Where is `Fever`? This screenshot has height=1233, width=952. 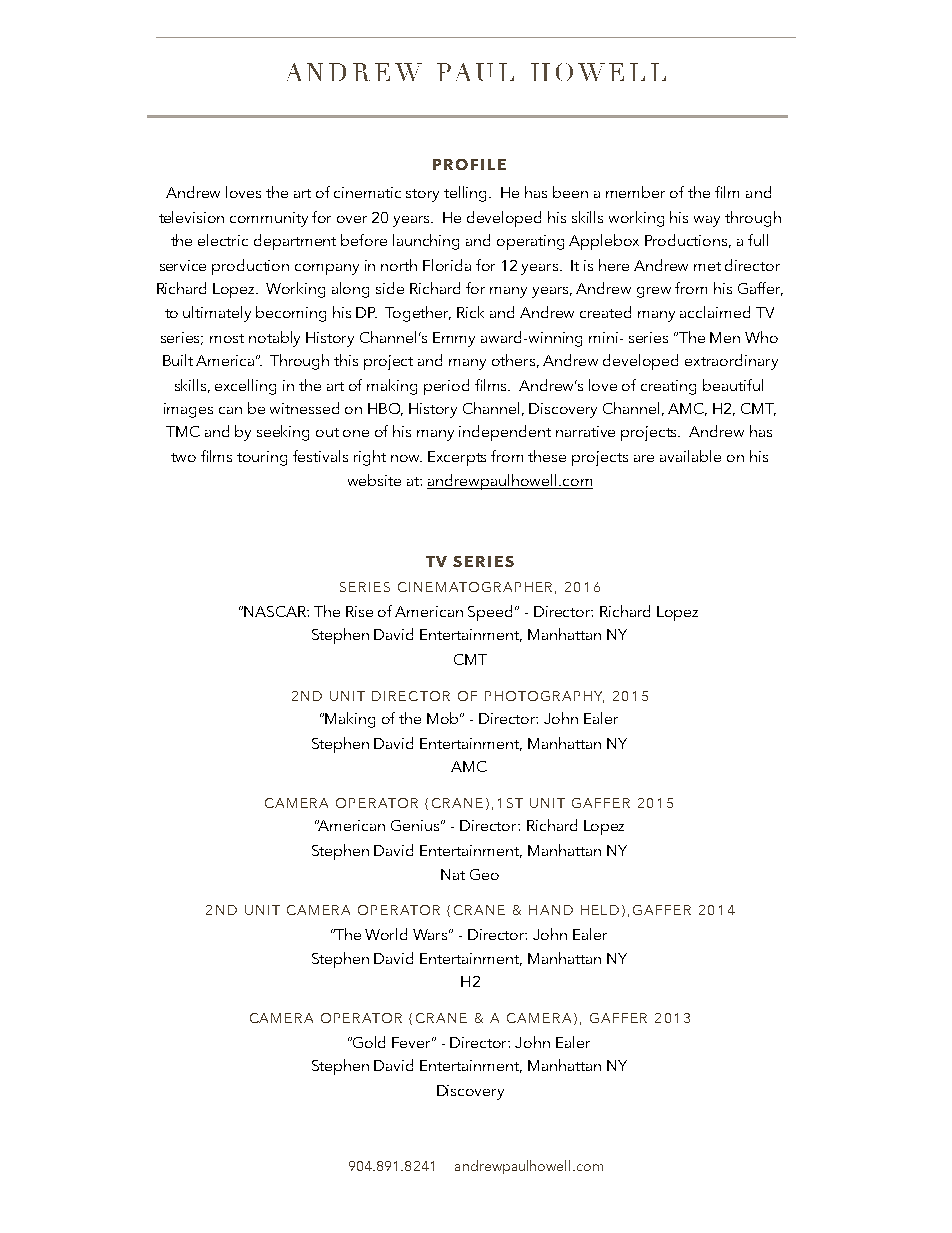 Fever is located at coordinates (413, 1042).
